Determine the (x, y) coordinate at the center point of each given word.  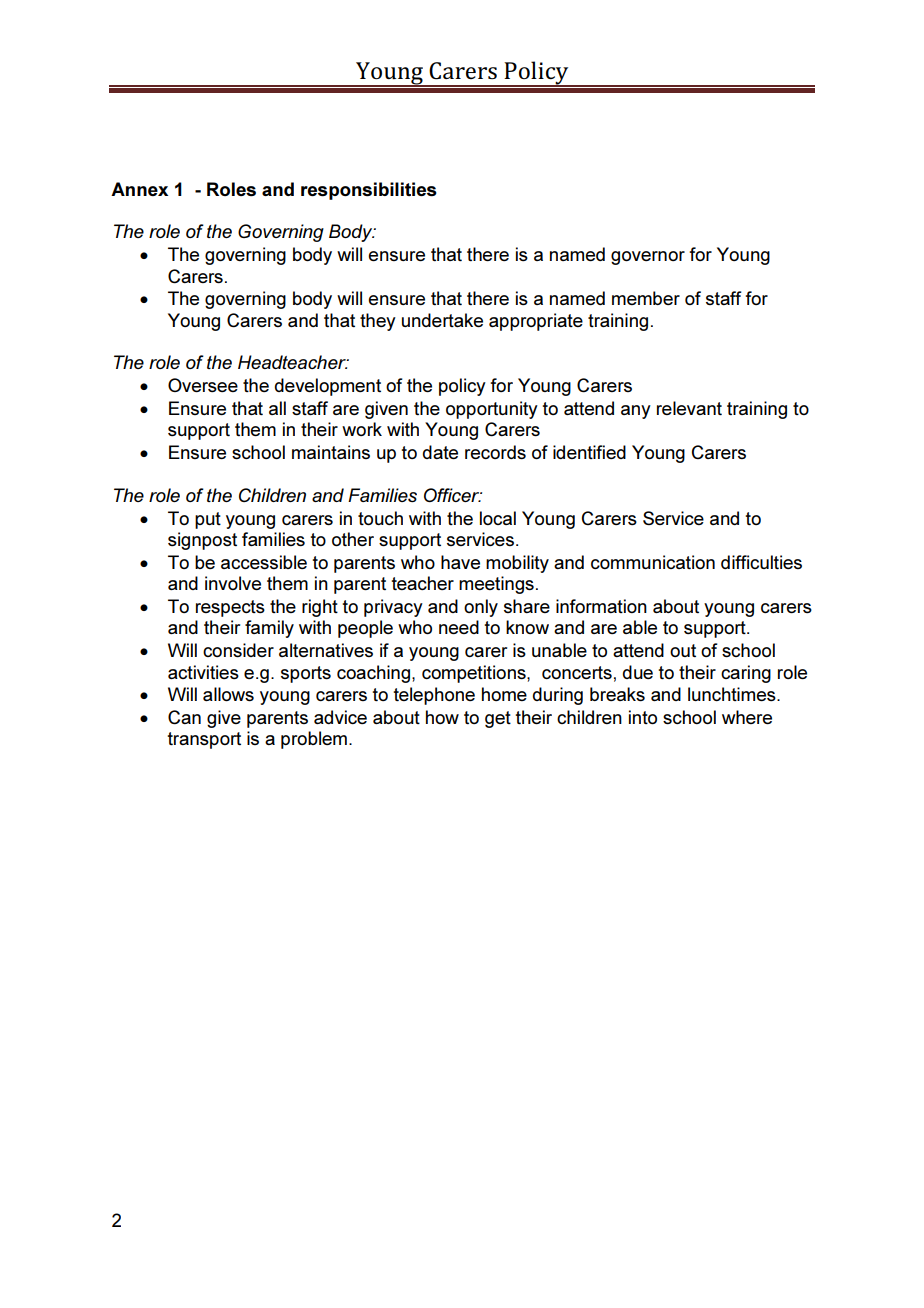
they (378, 322)
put (208, 520)
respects (230, 608)
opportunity (492, 410)
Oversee (203, 385)
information (601, 606)
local (498, 518)
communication (653, 562)
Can (184, 717)
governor (648, 258)
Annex (139, 189)
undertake (442, 320)
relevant (689, 408)
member (646, 298)
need (459, 627)
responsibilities (369, 191)
